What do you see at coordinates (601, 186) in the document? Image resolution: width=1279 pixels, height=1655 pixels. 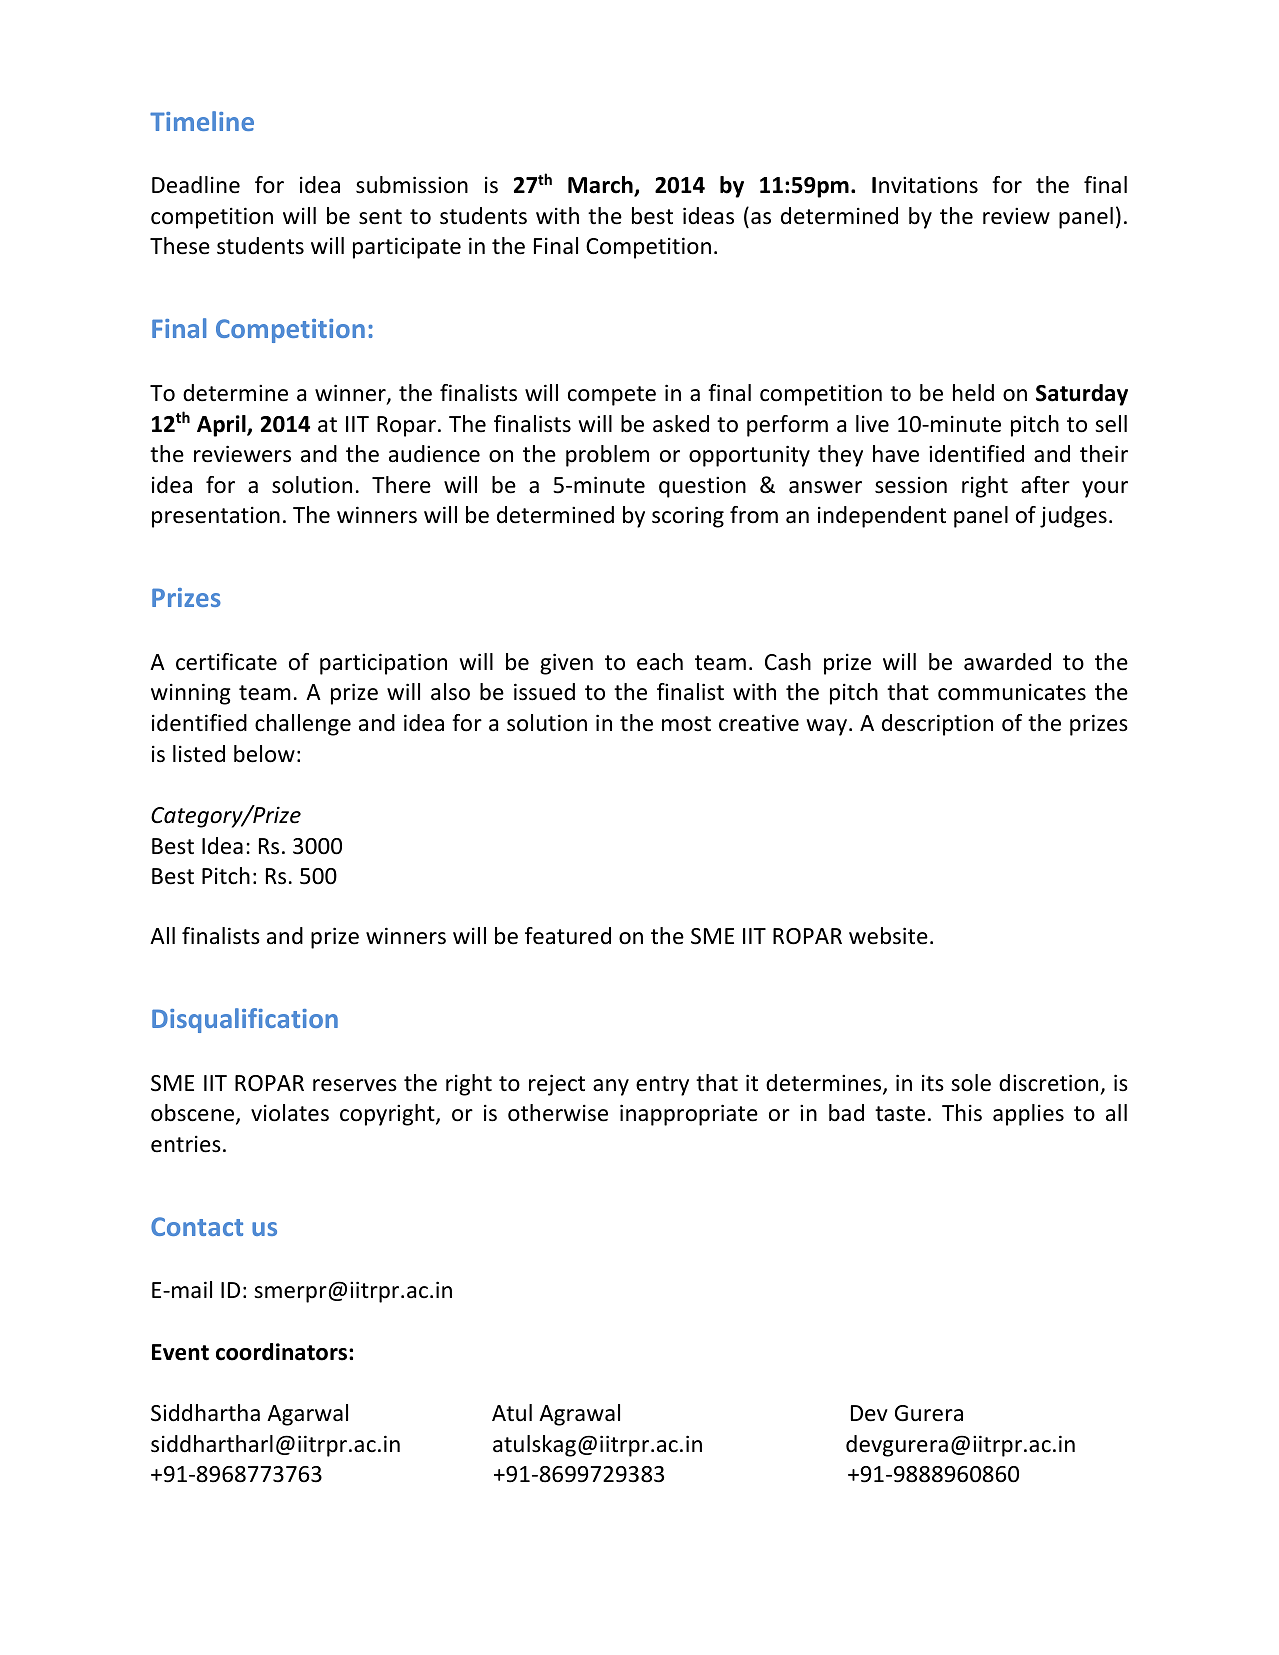 I see `March` at bounding box center [601, 186].
